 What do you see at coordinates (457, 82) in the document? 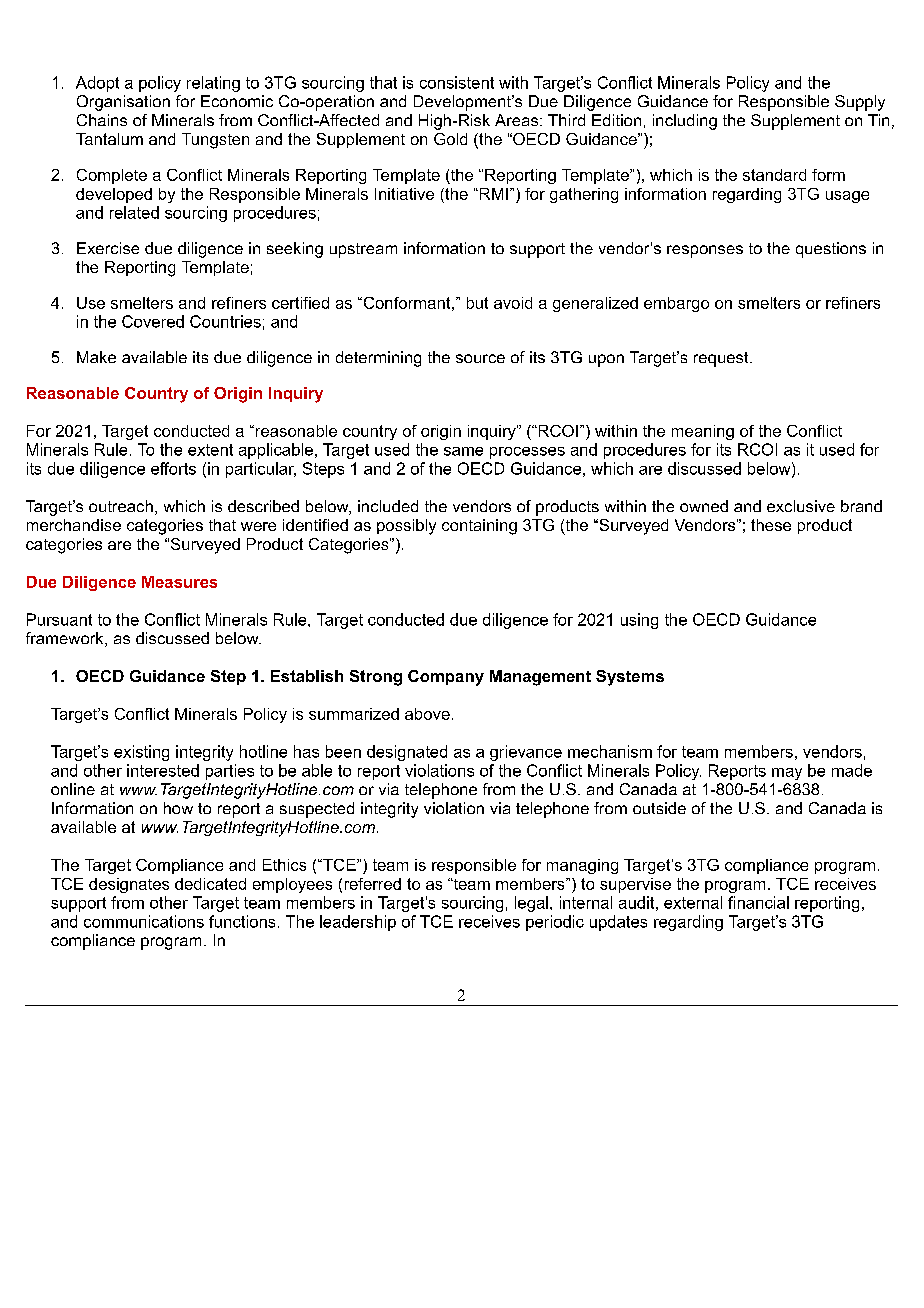
I see `consistent` at bounding box center [457, 82].
